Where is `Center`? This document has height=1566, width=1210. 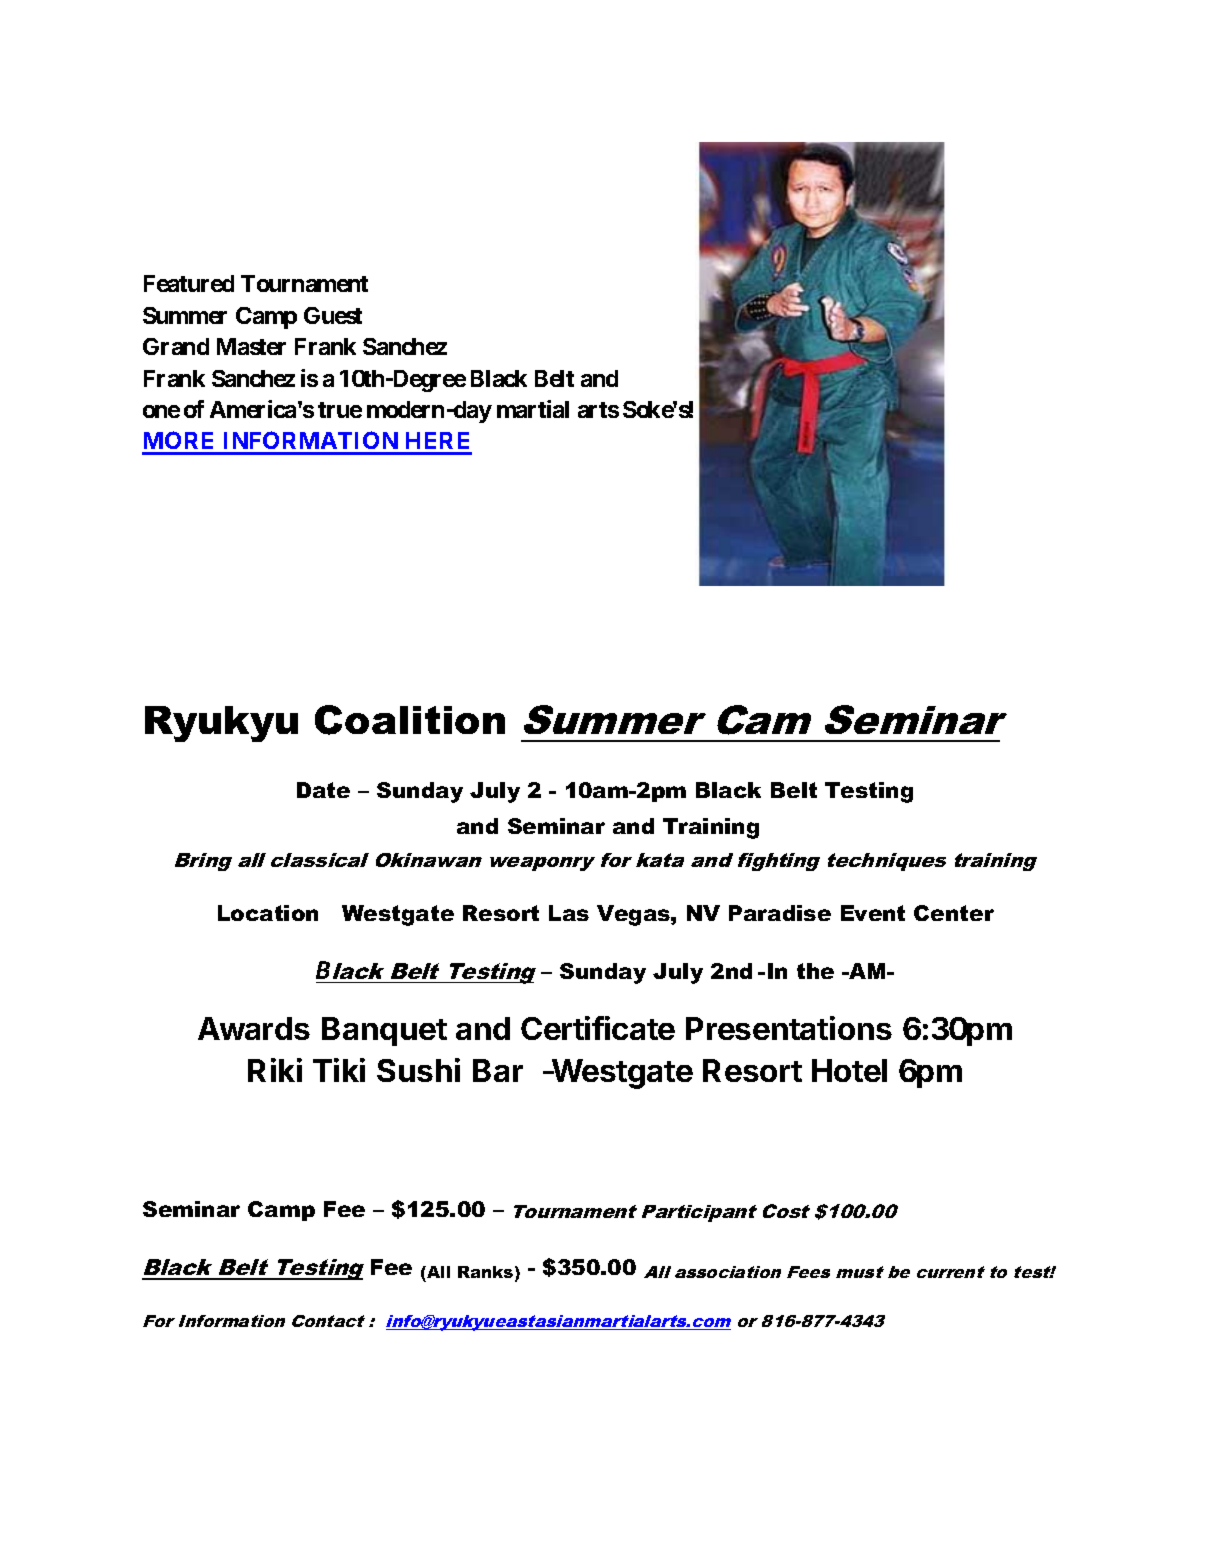 Center is located at coordinates (954, 913).
